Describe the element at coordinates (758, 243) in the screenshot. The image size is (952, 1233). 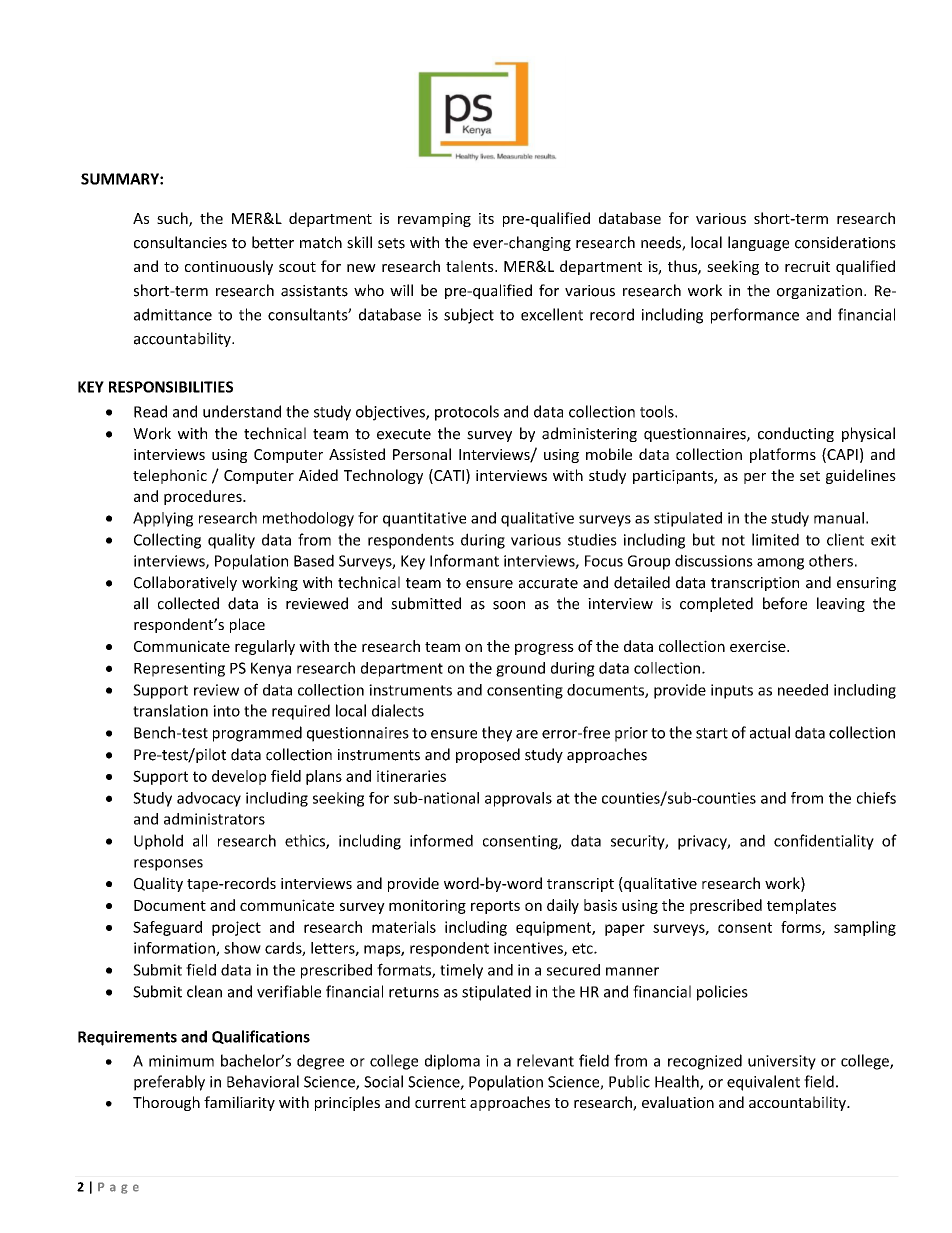
I see `language` at that location.
